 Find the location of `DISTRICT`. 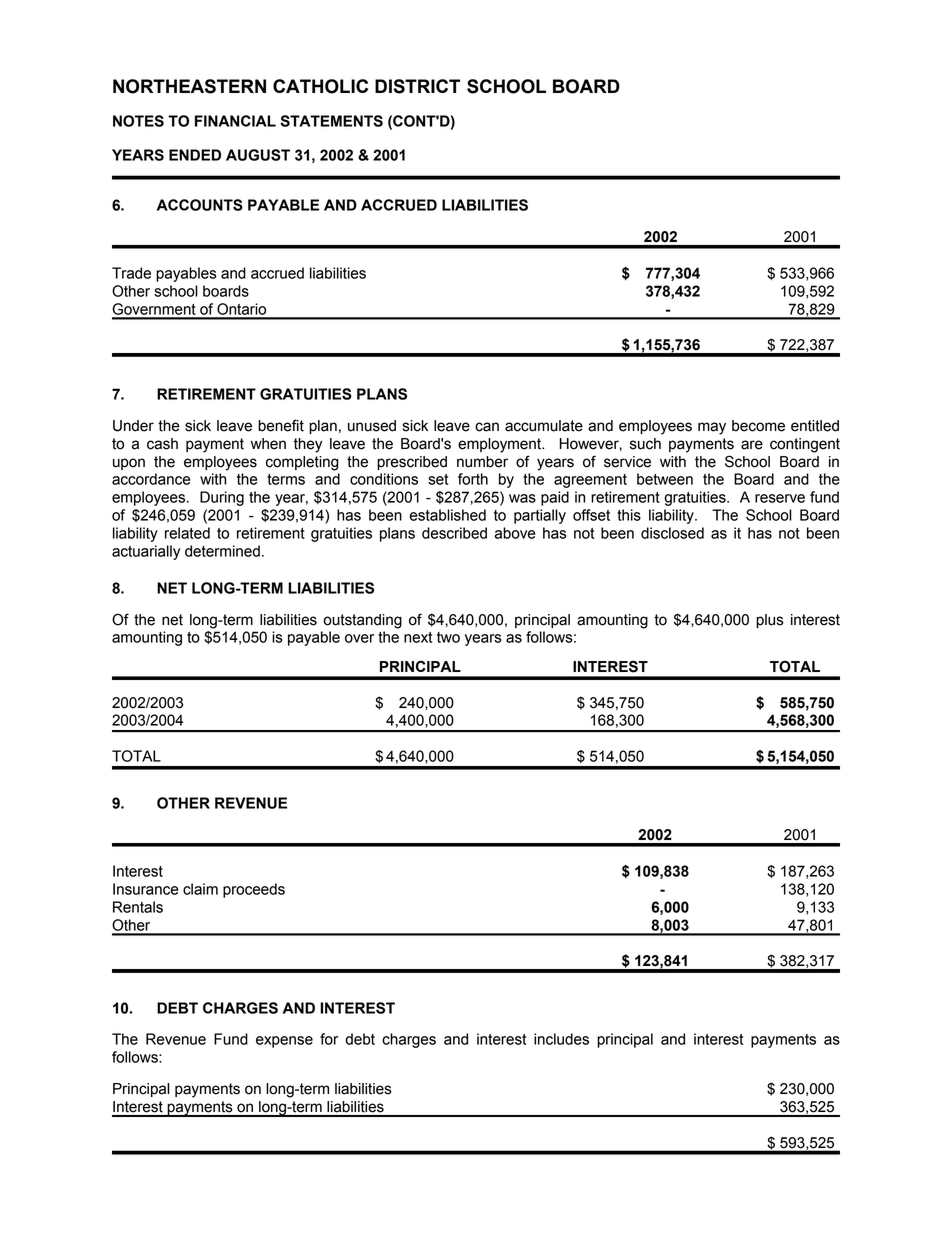

DISTRICT is located at coordinates (417, 86).
